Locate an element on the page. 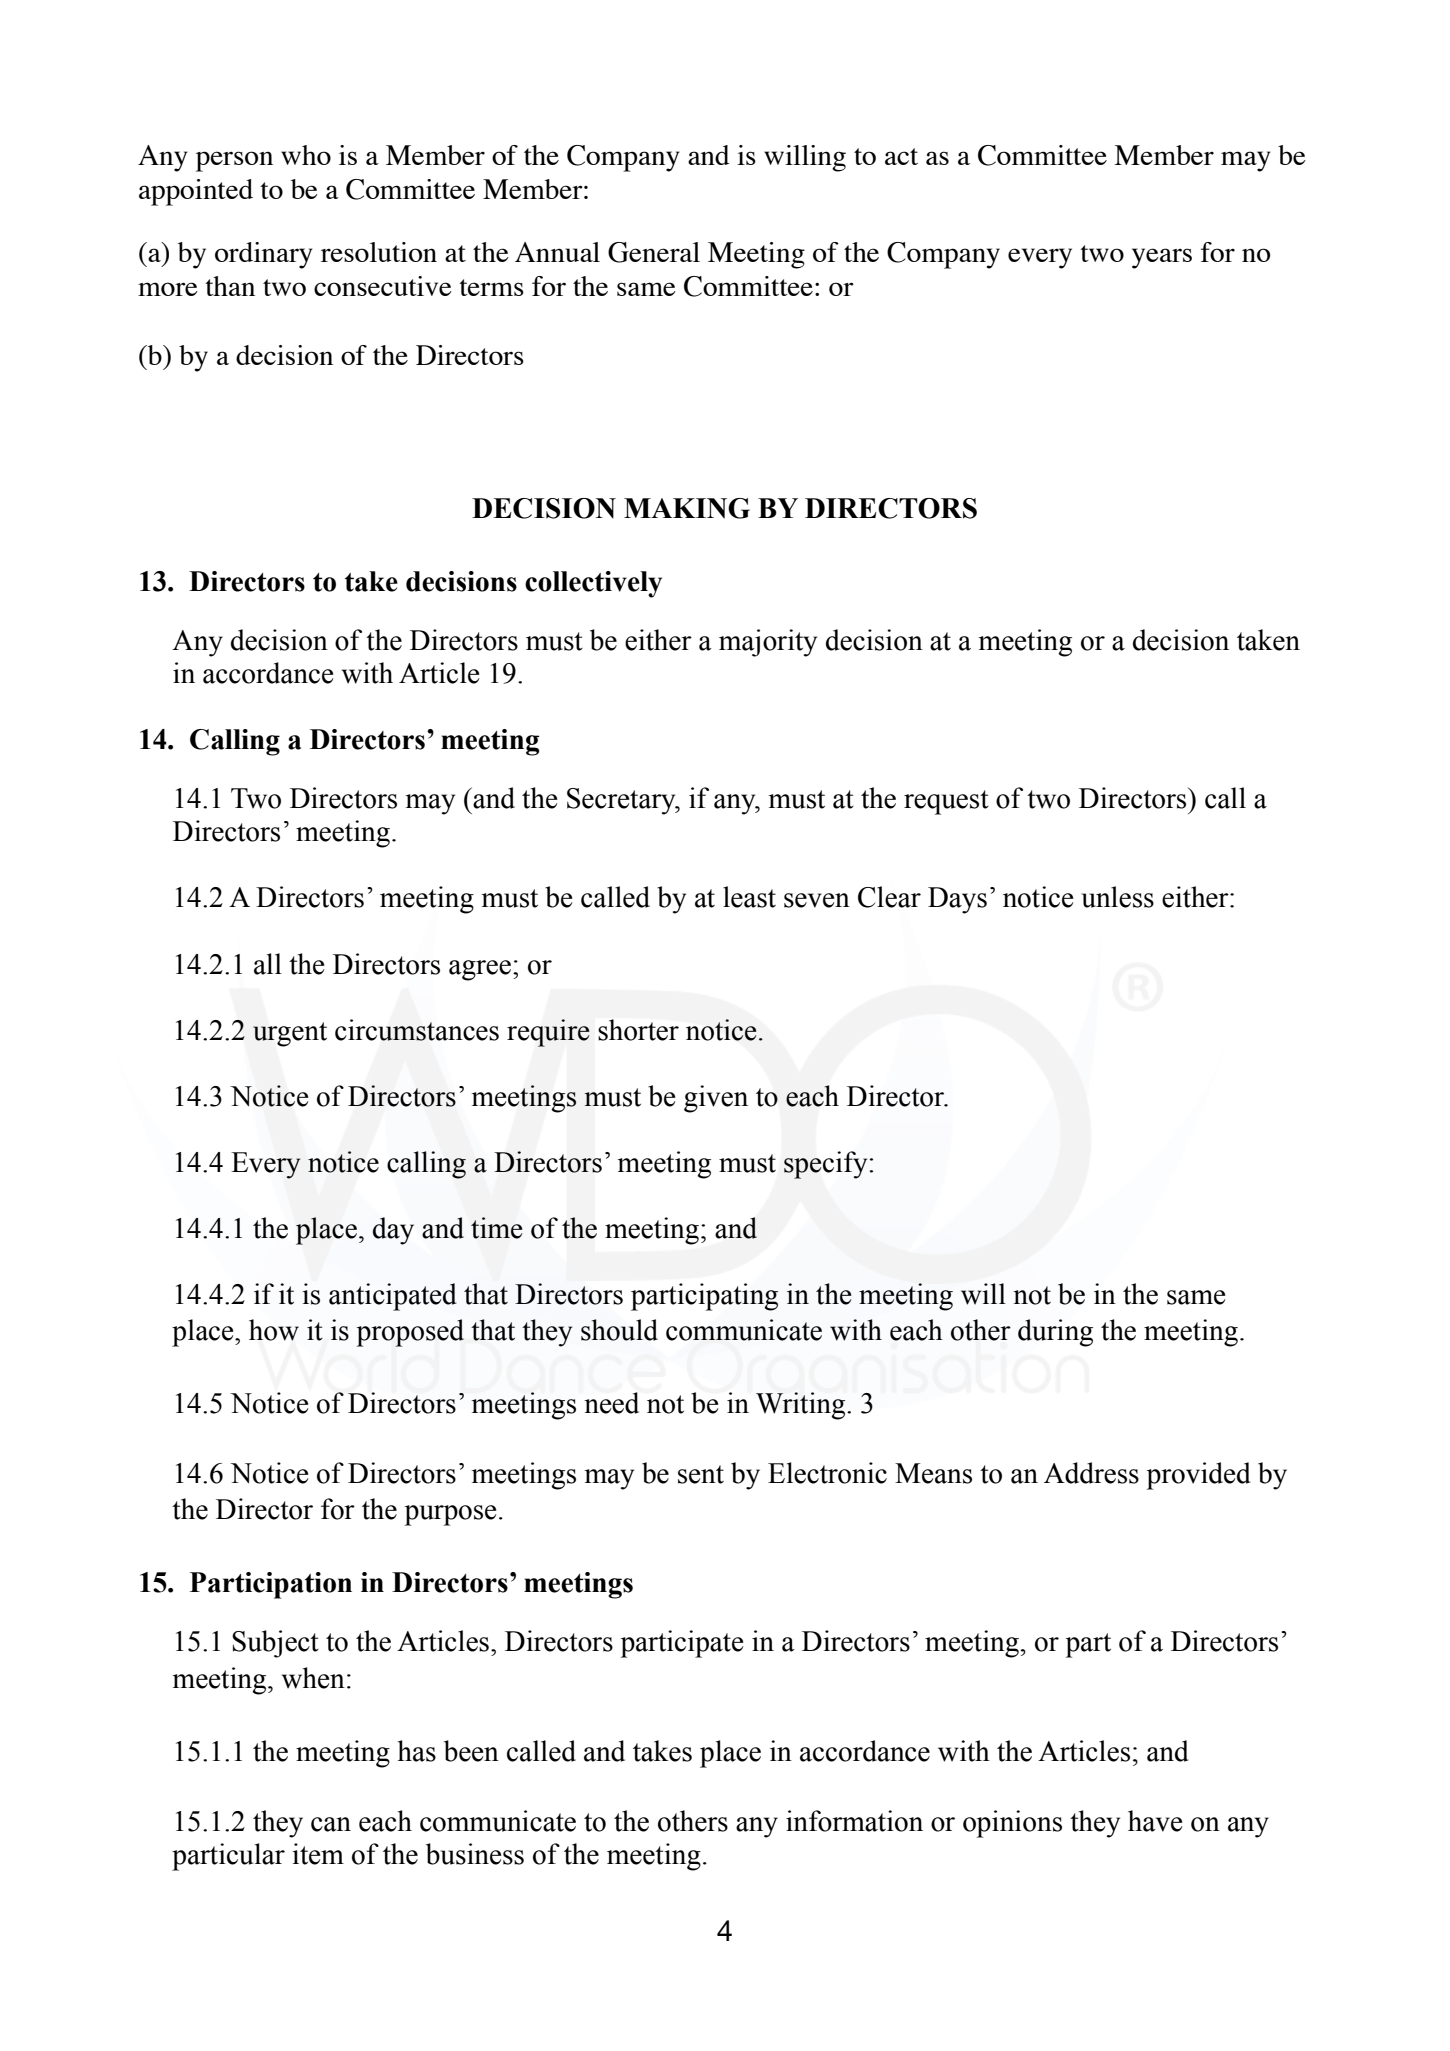 The image size is (1450, 2051). unless is located at coordinates (1118, 897).
